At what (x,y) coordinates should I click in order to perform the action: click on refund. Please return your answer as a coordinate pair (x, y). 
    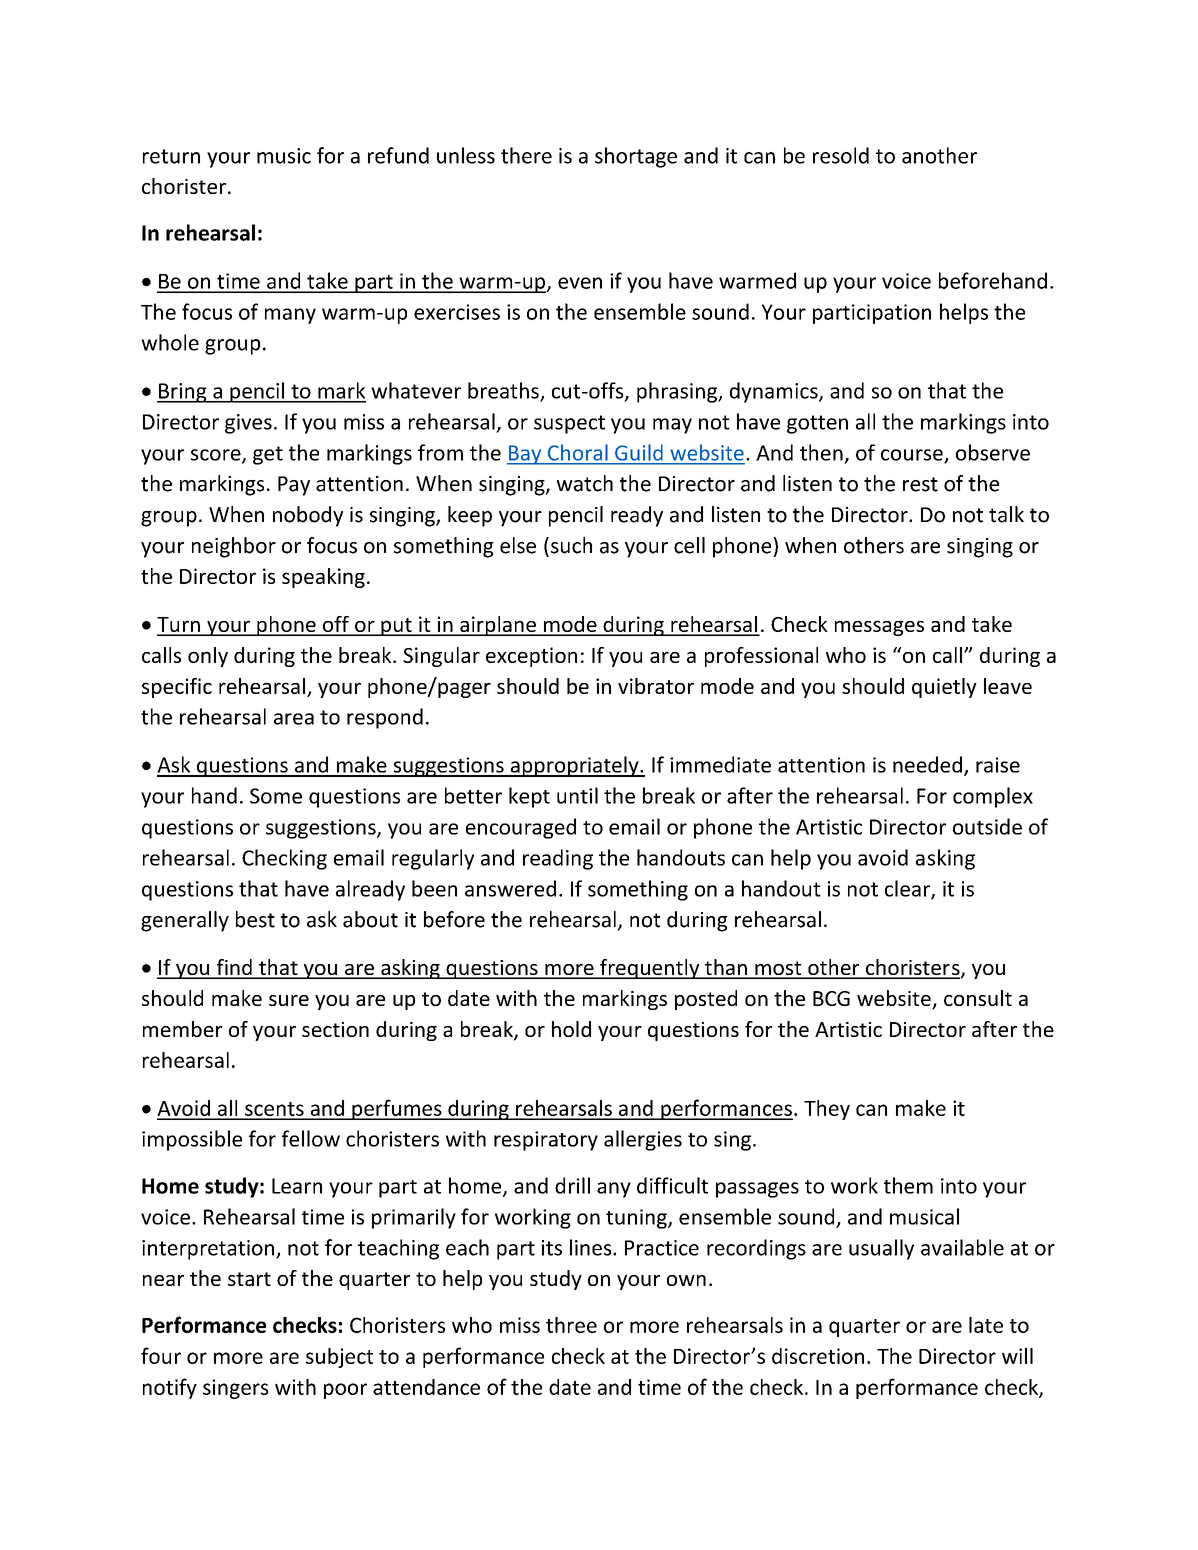
    Looking at the image, I should click on (398, 155).
